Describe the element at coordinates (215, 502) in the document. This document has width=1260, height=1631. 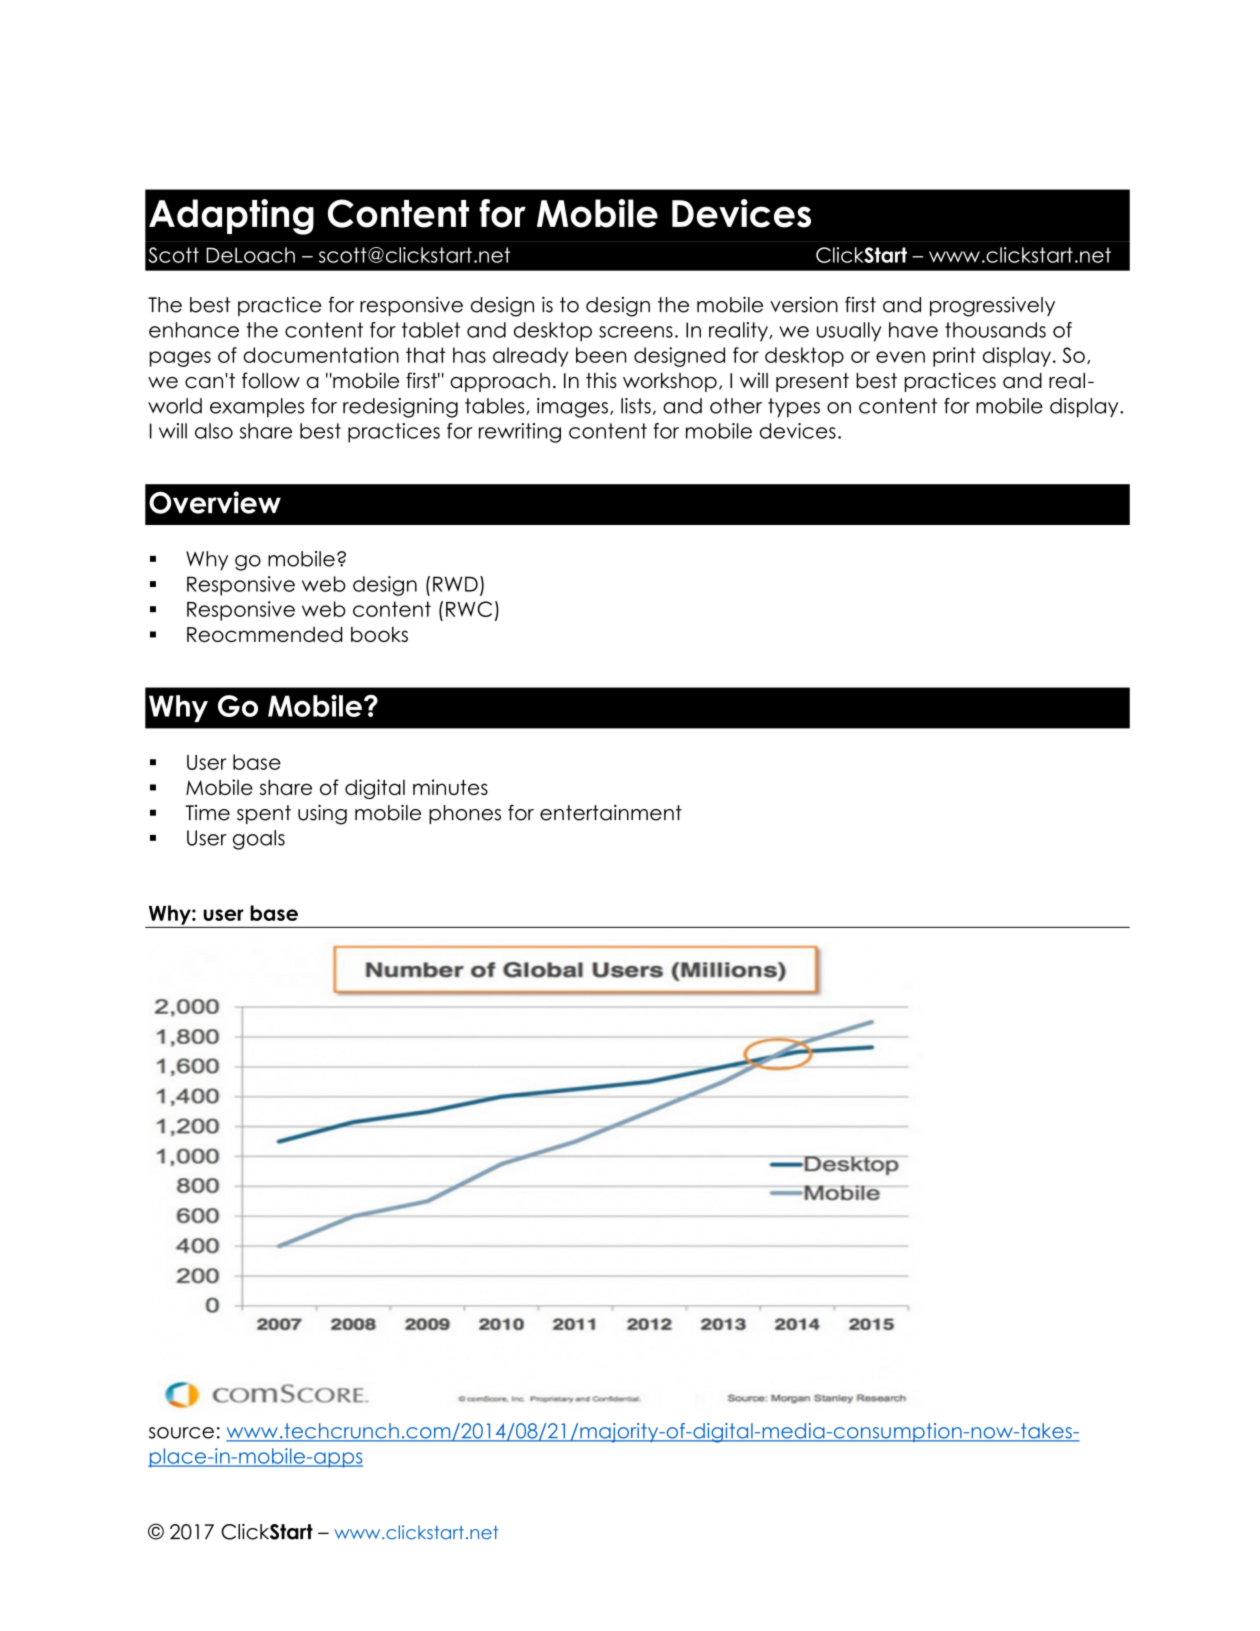
I see `Overview` at that location.
